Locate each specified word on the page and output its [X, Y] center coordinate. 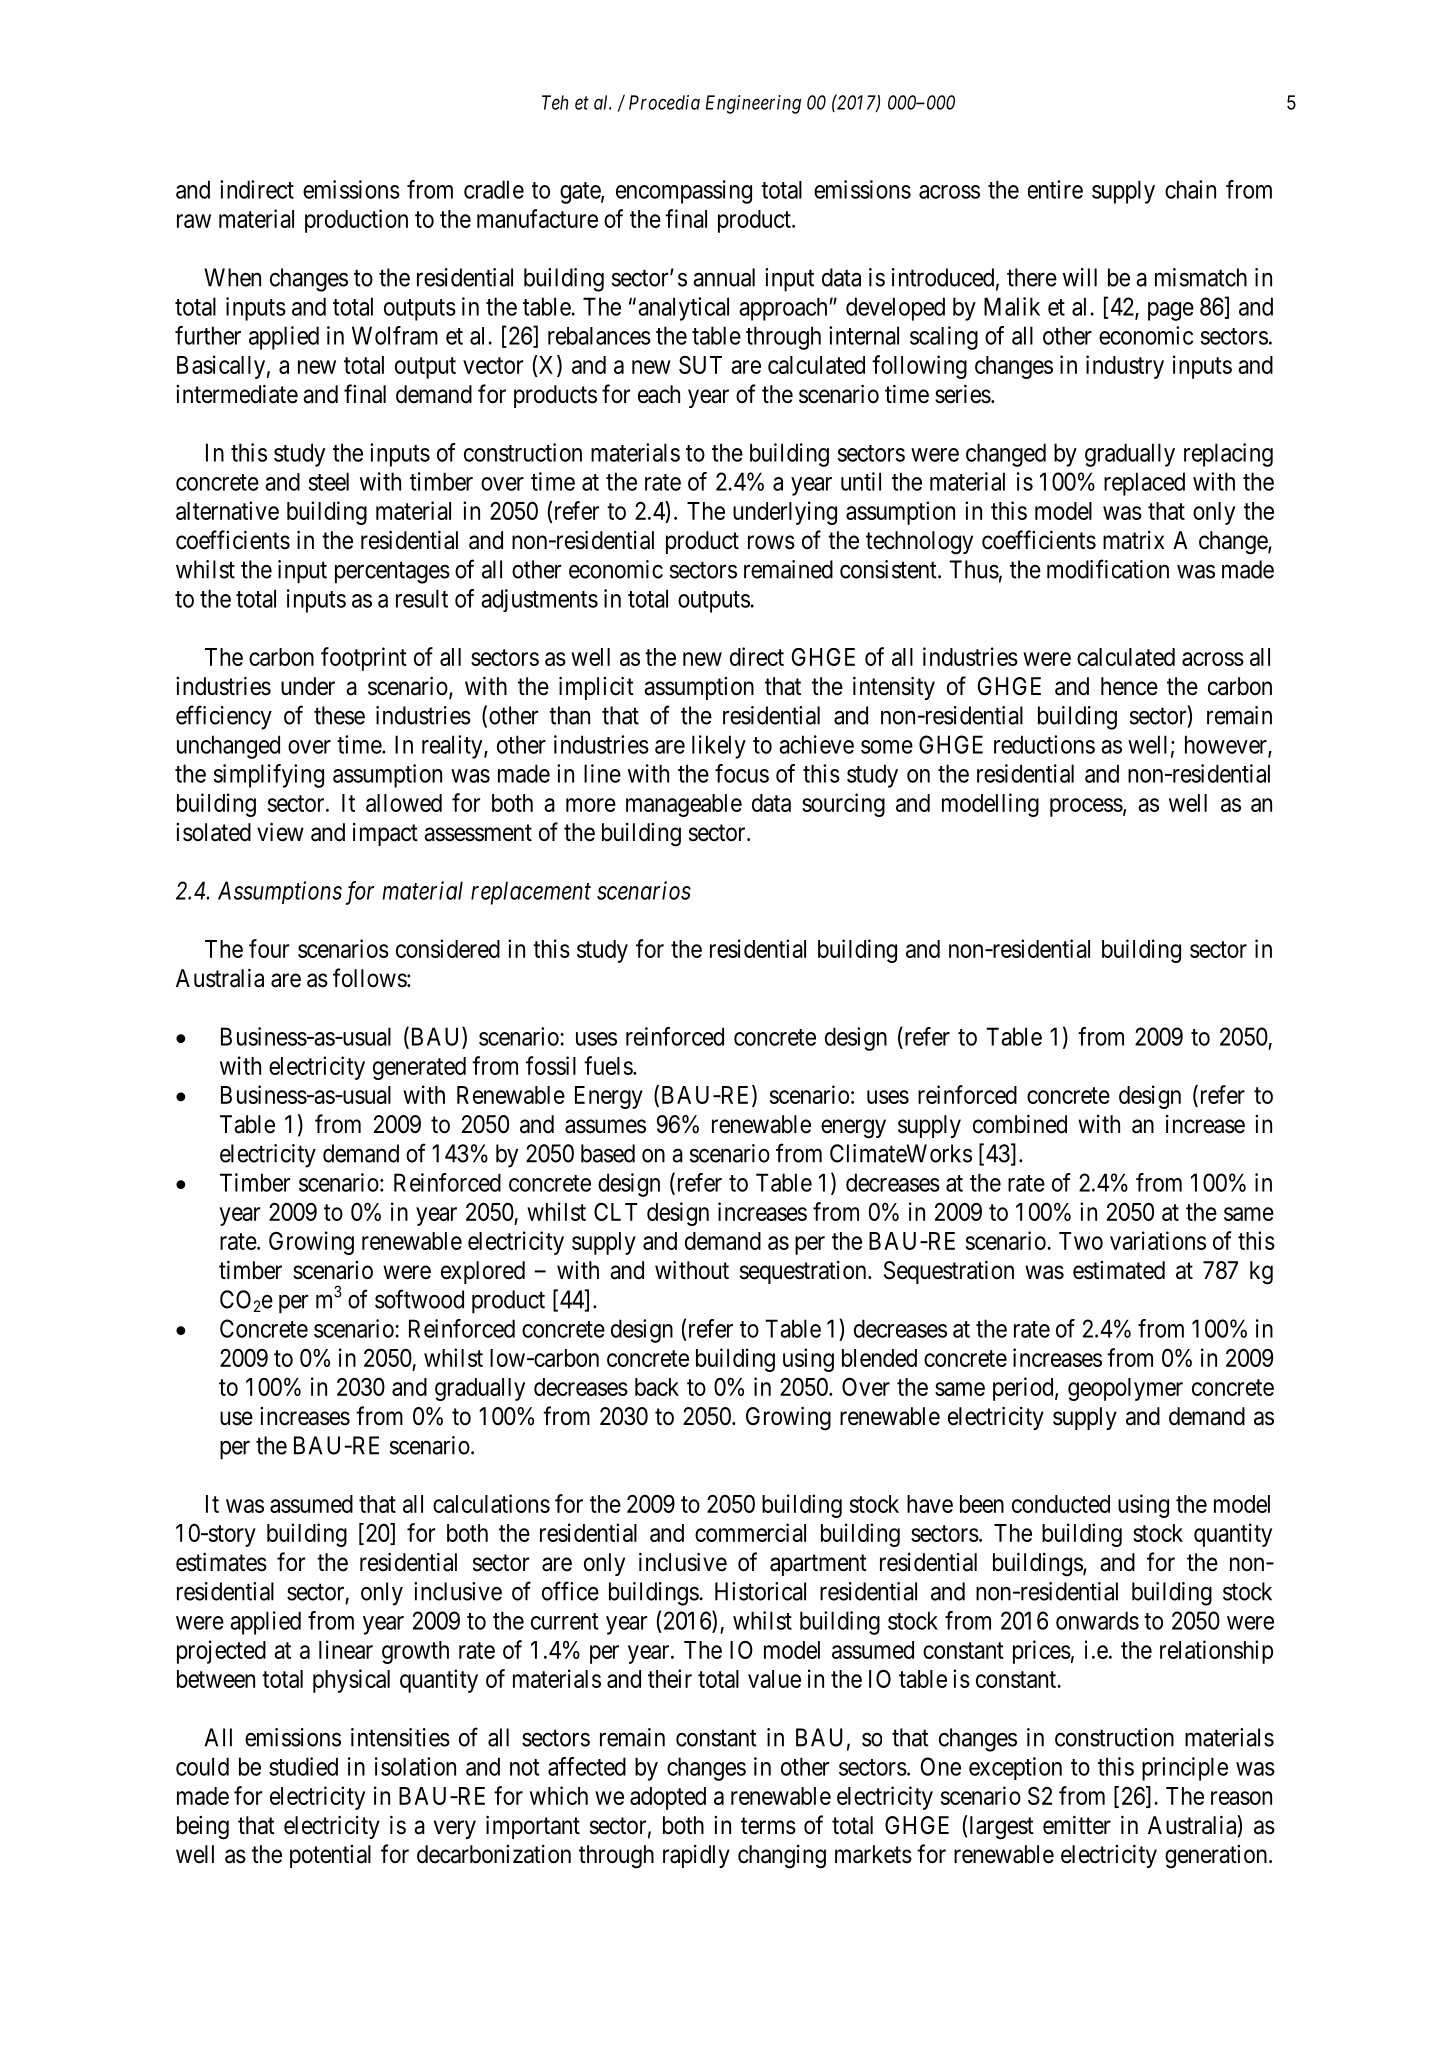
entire [1055, 189]
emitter [1077, 1825]
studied [303, 1766]
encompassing [684, 192]
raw [194, 221]
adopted [668, 1798]
